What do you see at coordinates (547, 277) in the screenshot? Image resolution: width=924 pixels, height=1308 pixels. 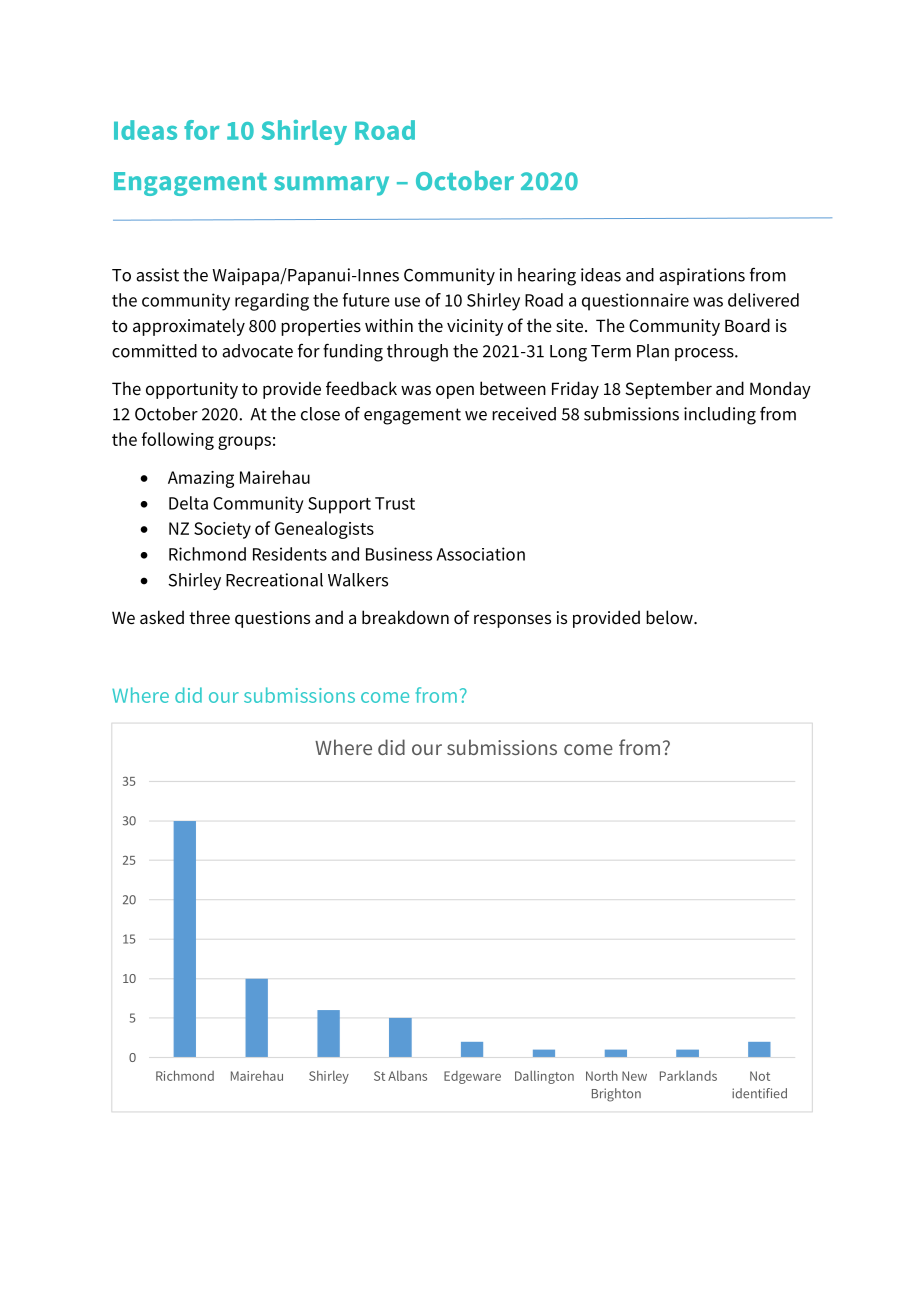 I see `hearing` at bounding box center [547, 277].
